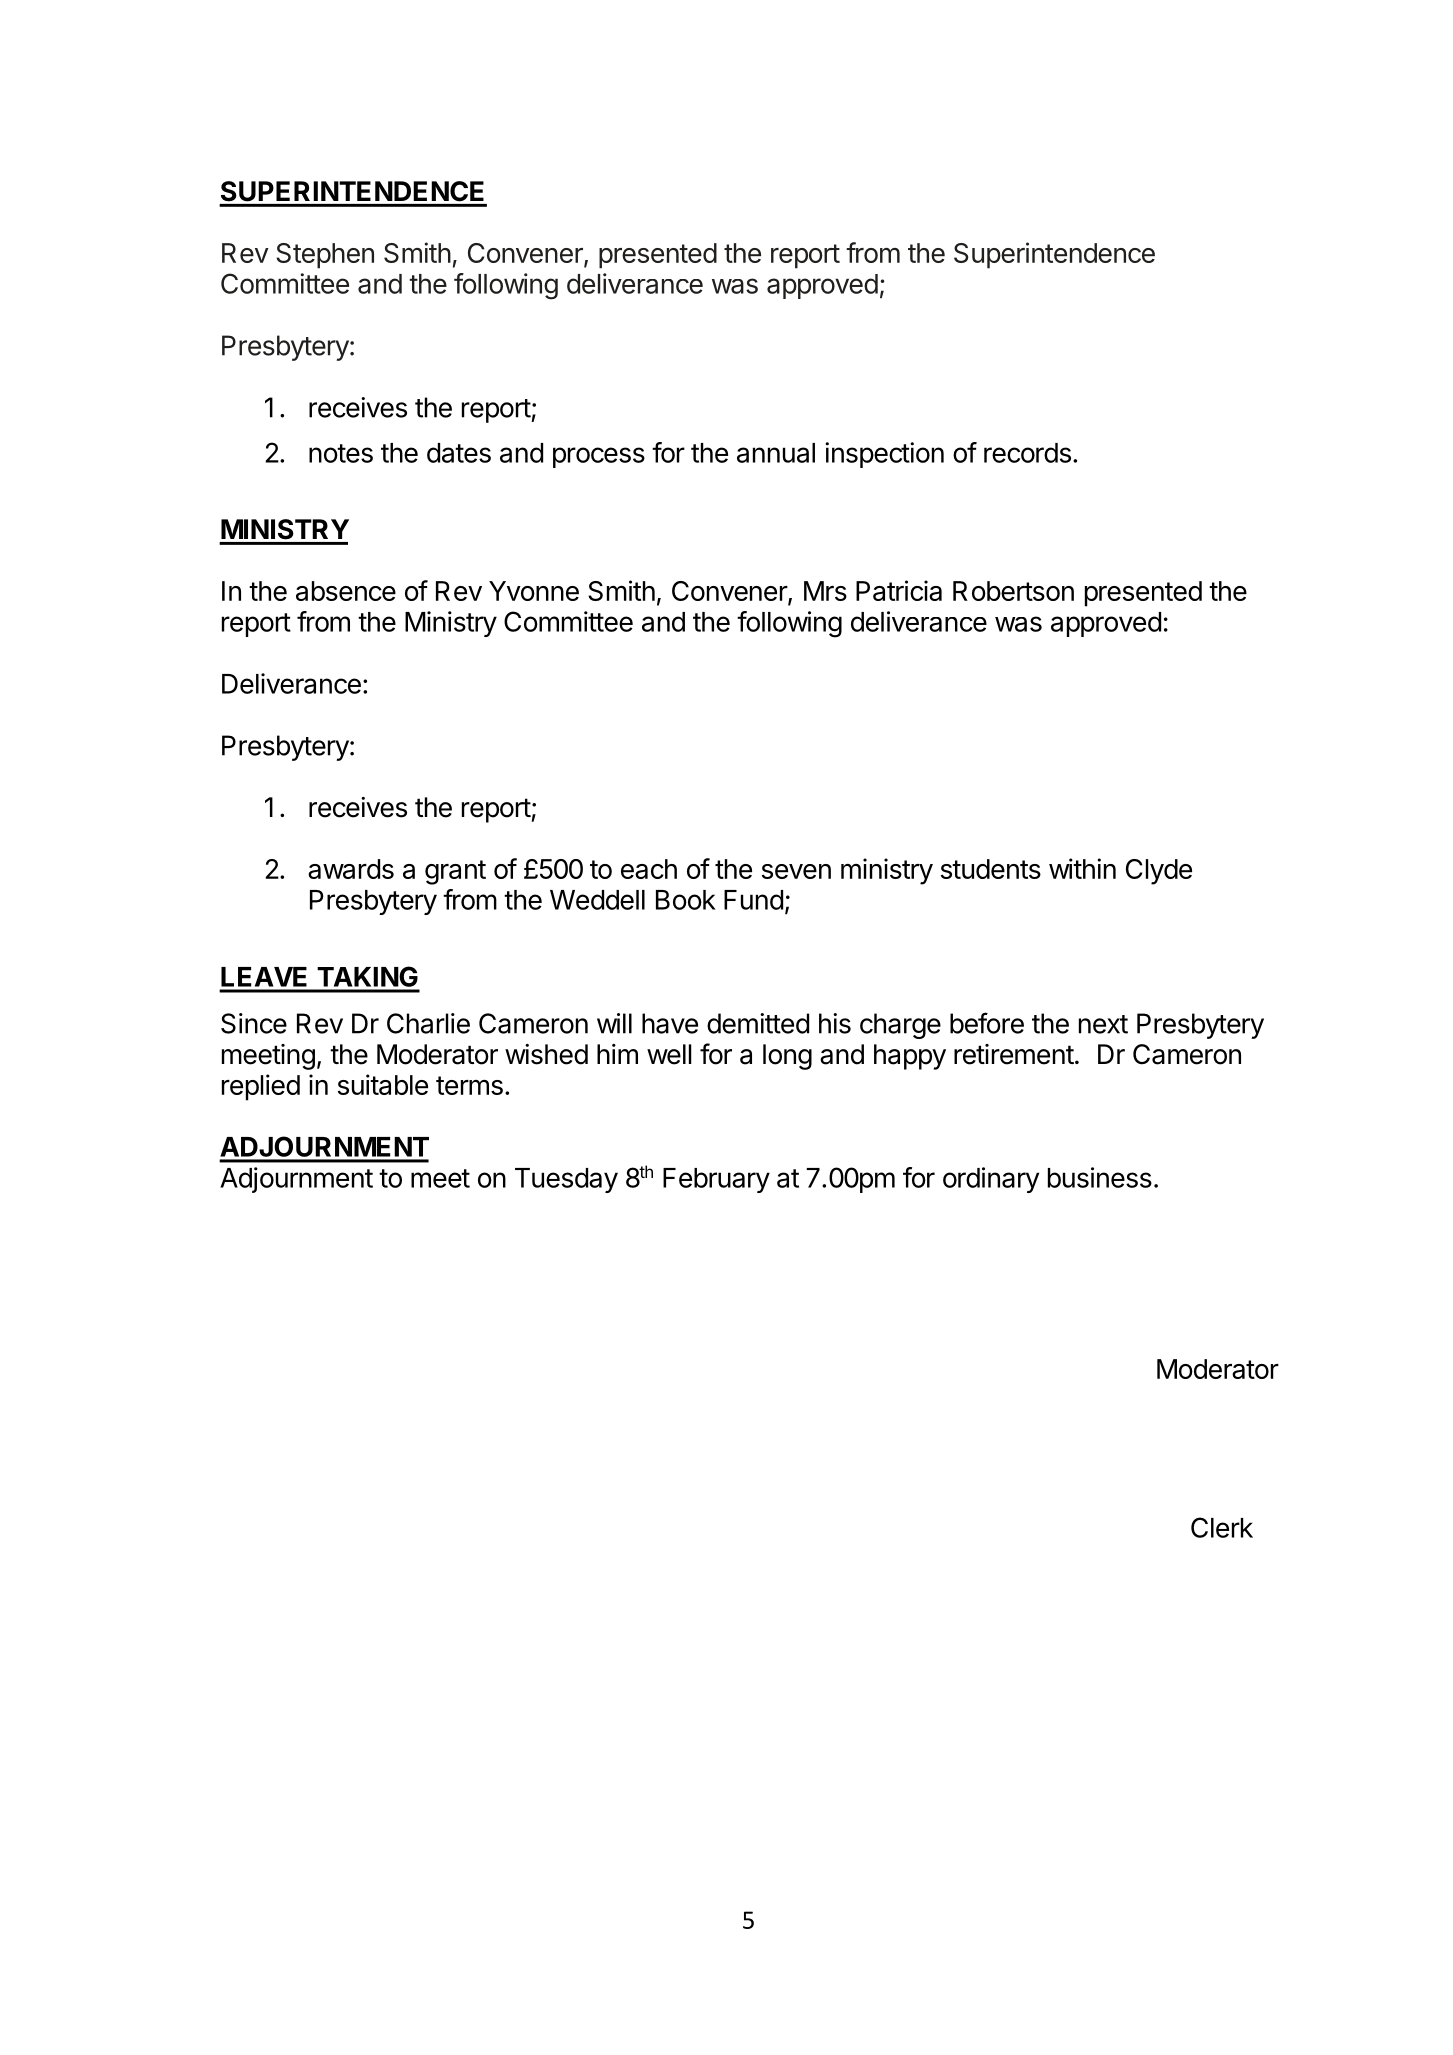 Image resolution: width=1453 pixels, height=2055 pixels. I want to click on awards, so click(351, 869).
